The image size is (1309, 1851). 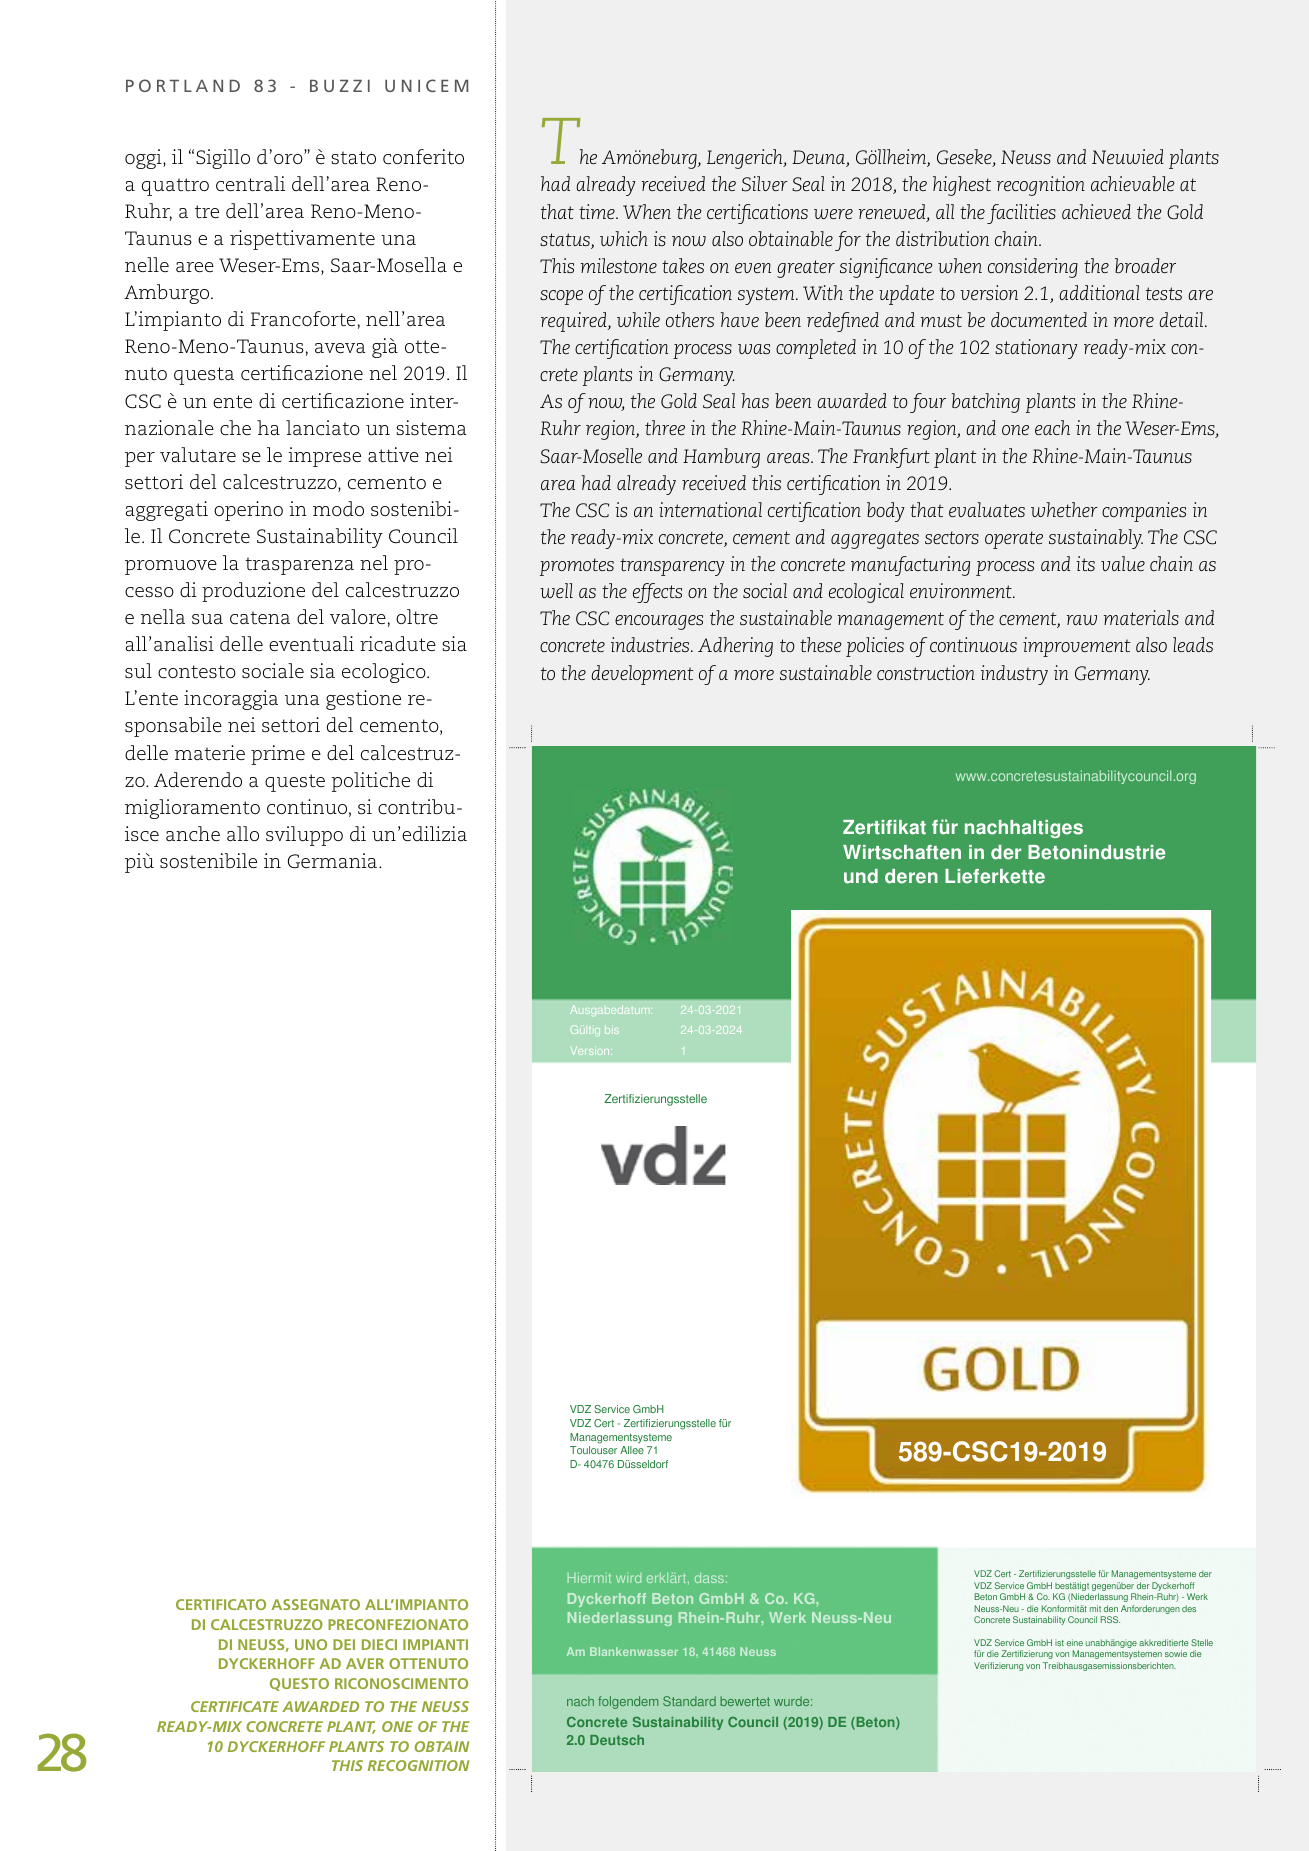 What do you see at coordinates (299, 1684) in the screenshot?
I see `questo` at bounding box center [299, 1684].
